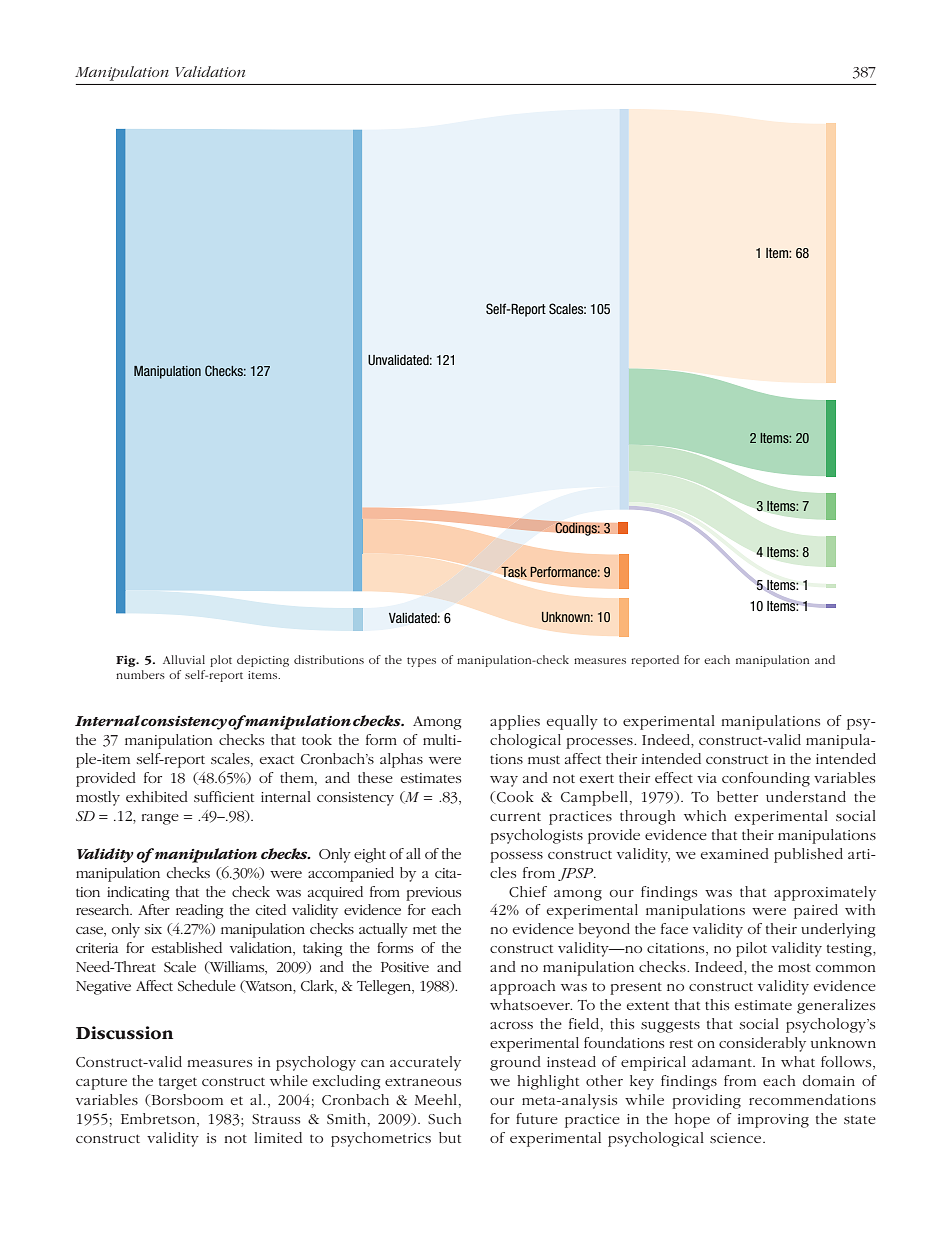 This document has width=952, height=1237. I want to click on established, so click(186, 947).
